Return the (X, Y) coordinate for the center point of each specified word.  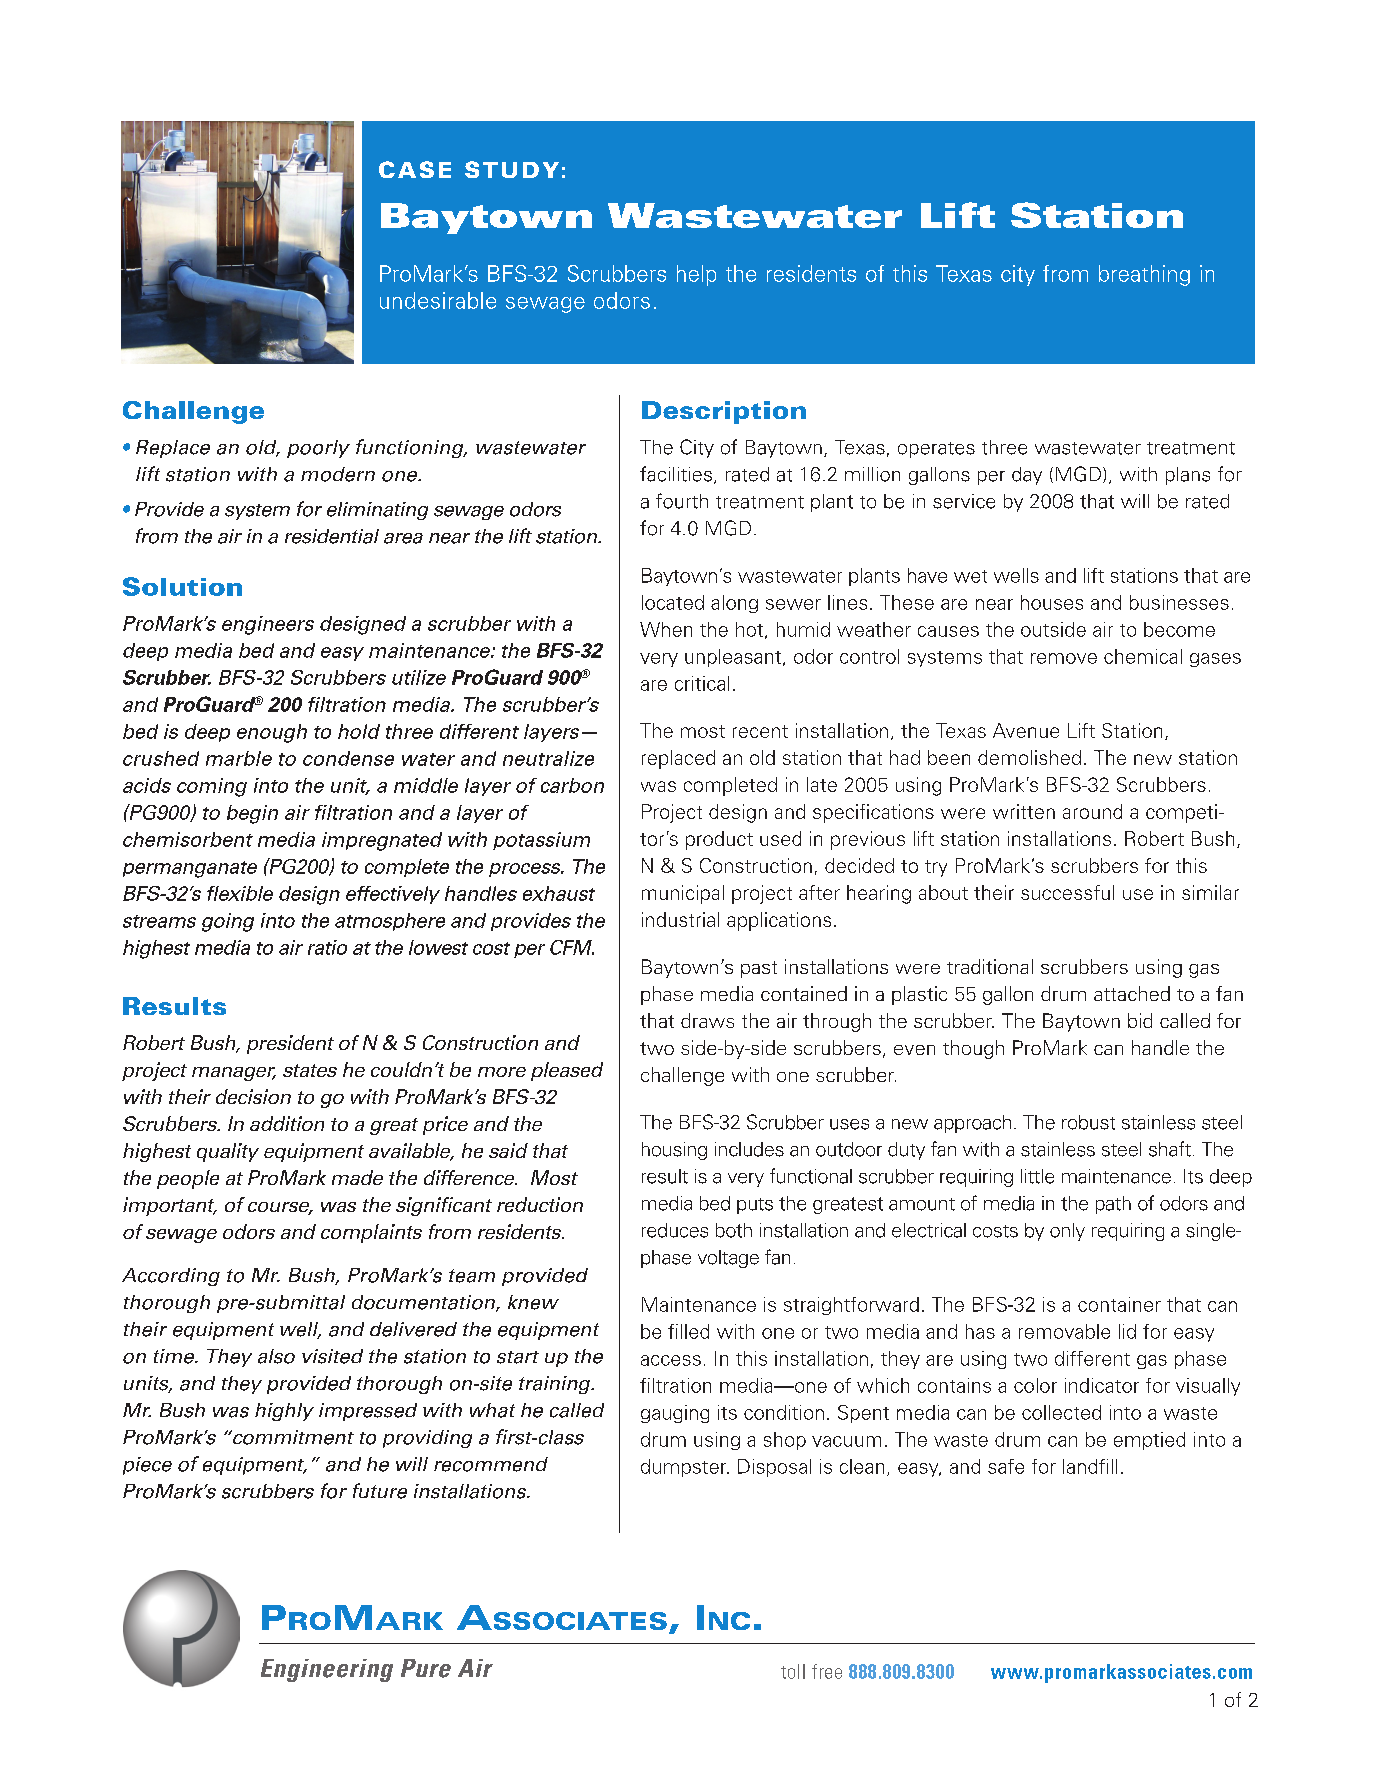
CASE (415, 169)
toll (793, 1671)
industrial (680, 919)
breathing (1144, 275)
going (228, 922)
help (696, 275)
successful (1067, 892)
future (380, 1491)
